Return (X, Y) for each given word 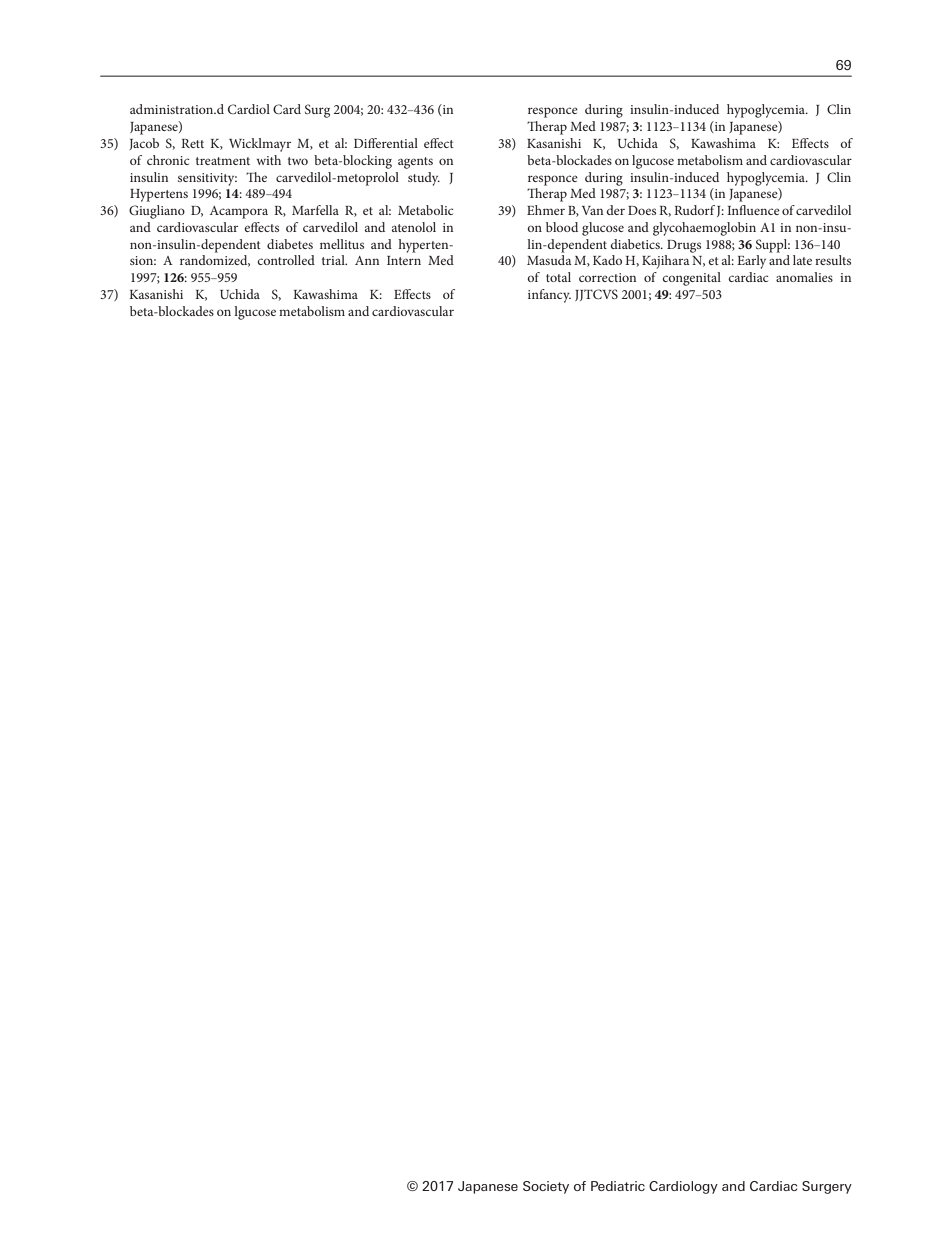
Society (546, 1187)
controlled (286, 260)
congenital (691, 279)
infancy (549, 296)
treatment (223, 161)
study (424, 179)
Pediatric (618, 1186)
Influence (753, 210)
